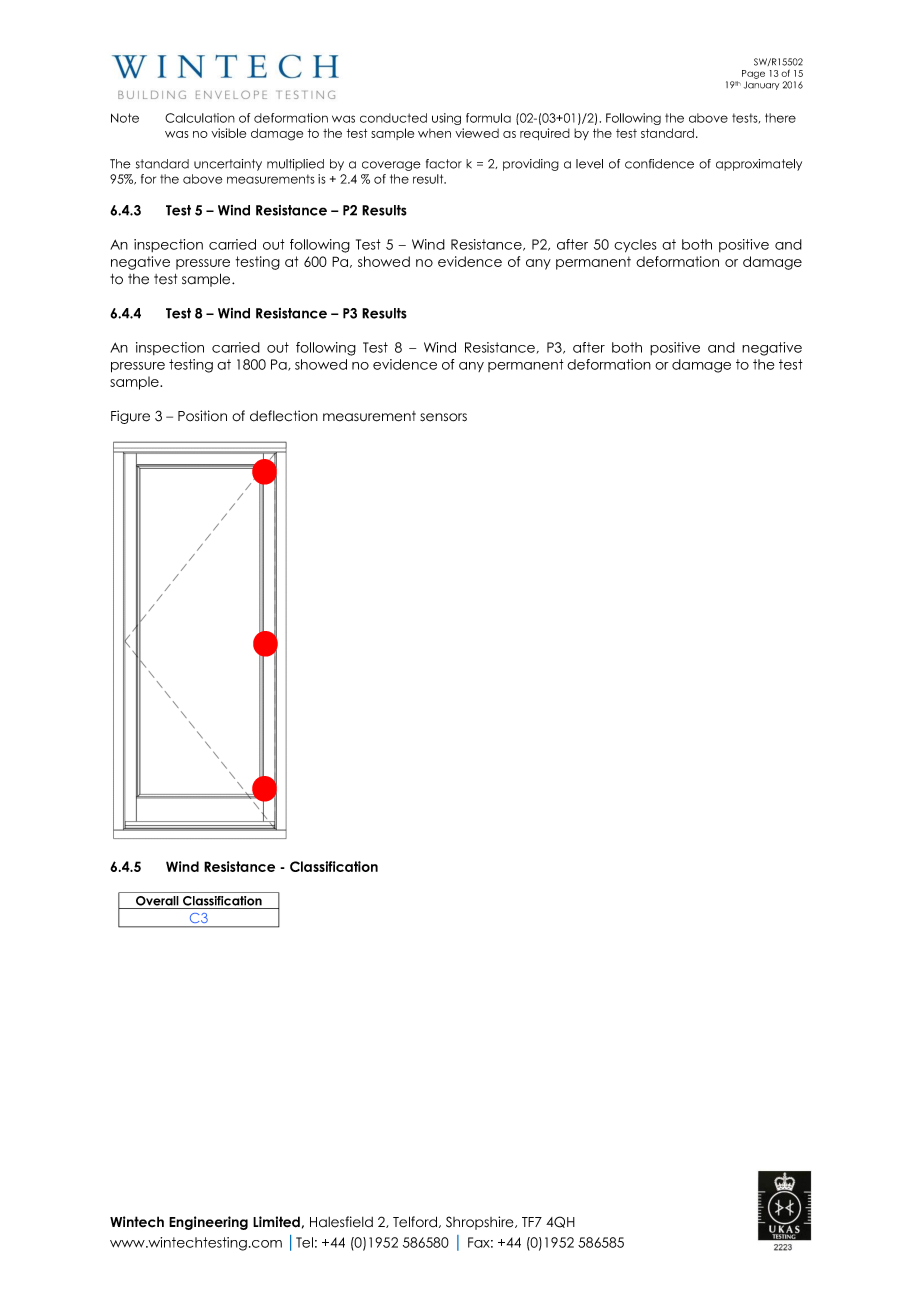 The image size is (924, 1307). Describe the element at coordinates (446, 119) in the screenshot. I see `using` at that location.
